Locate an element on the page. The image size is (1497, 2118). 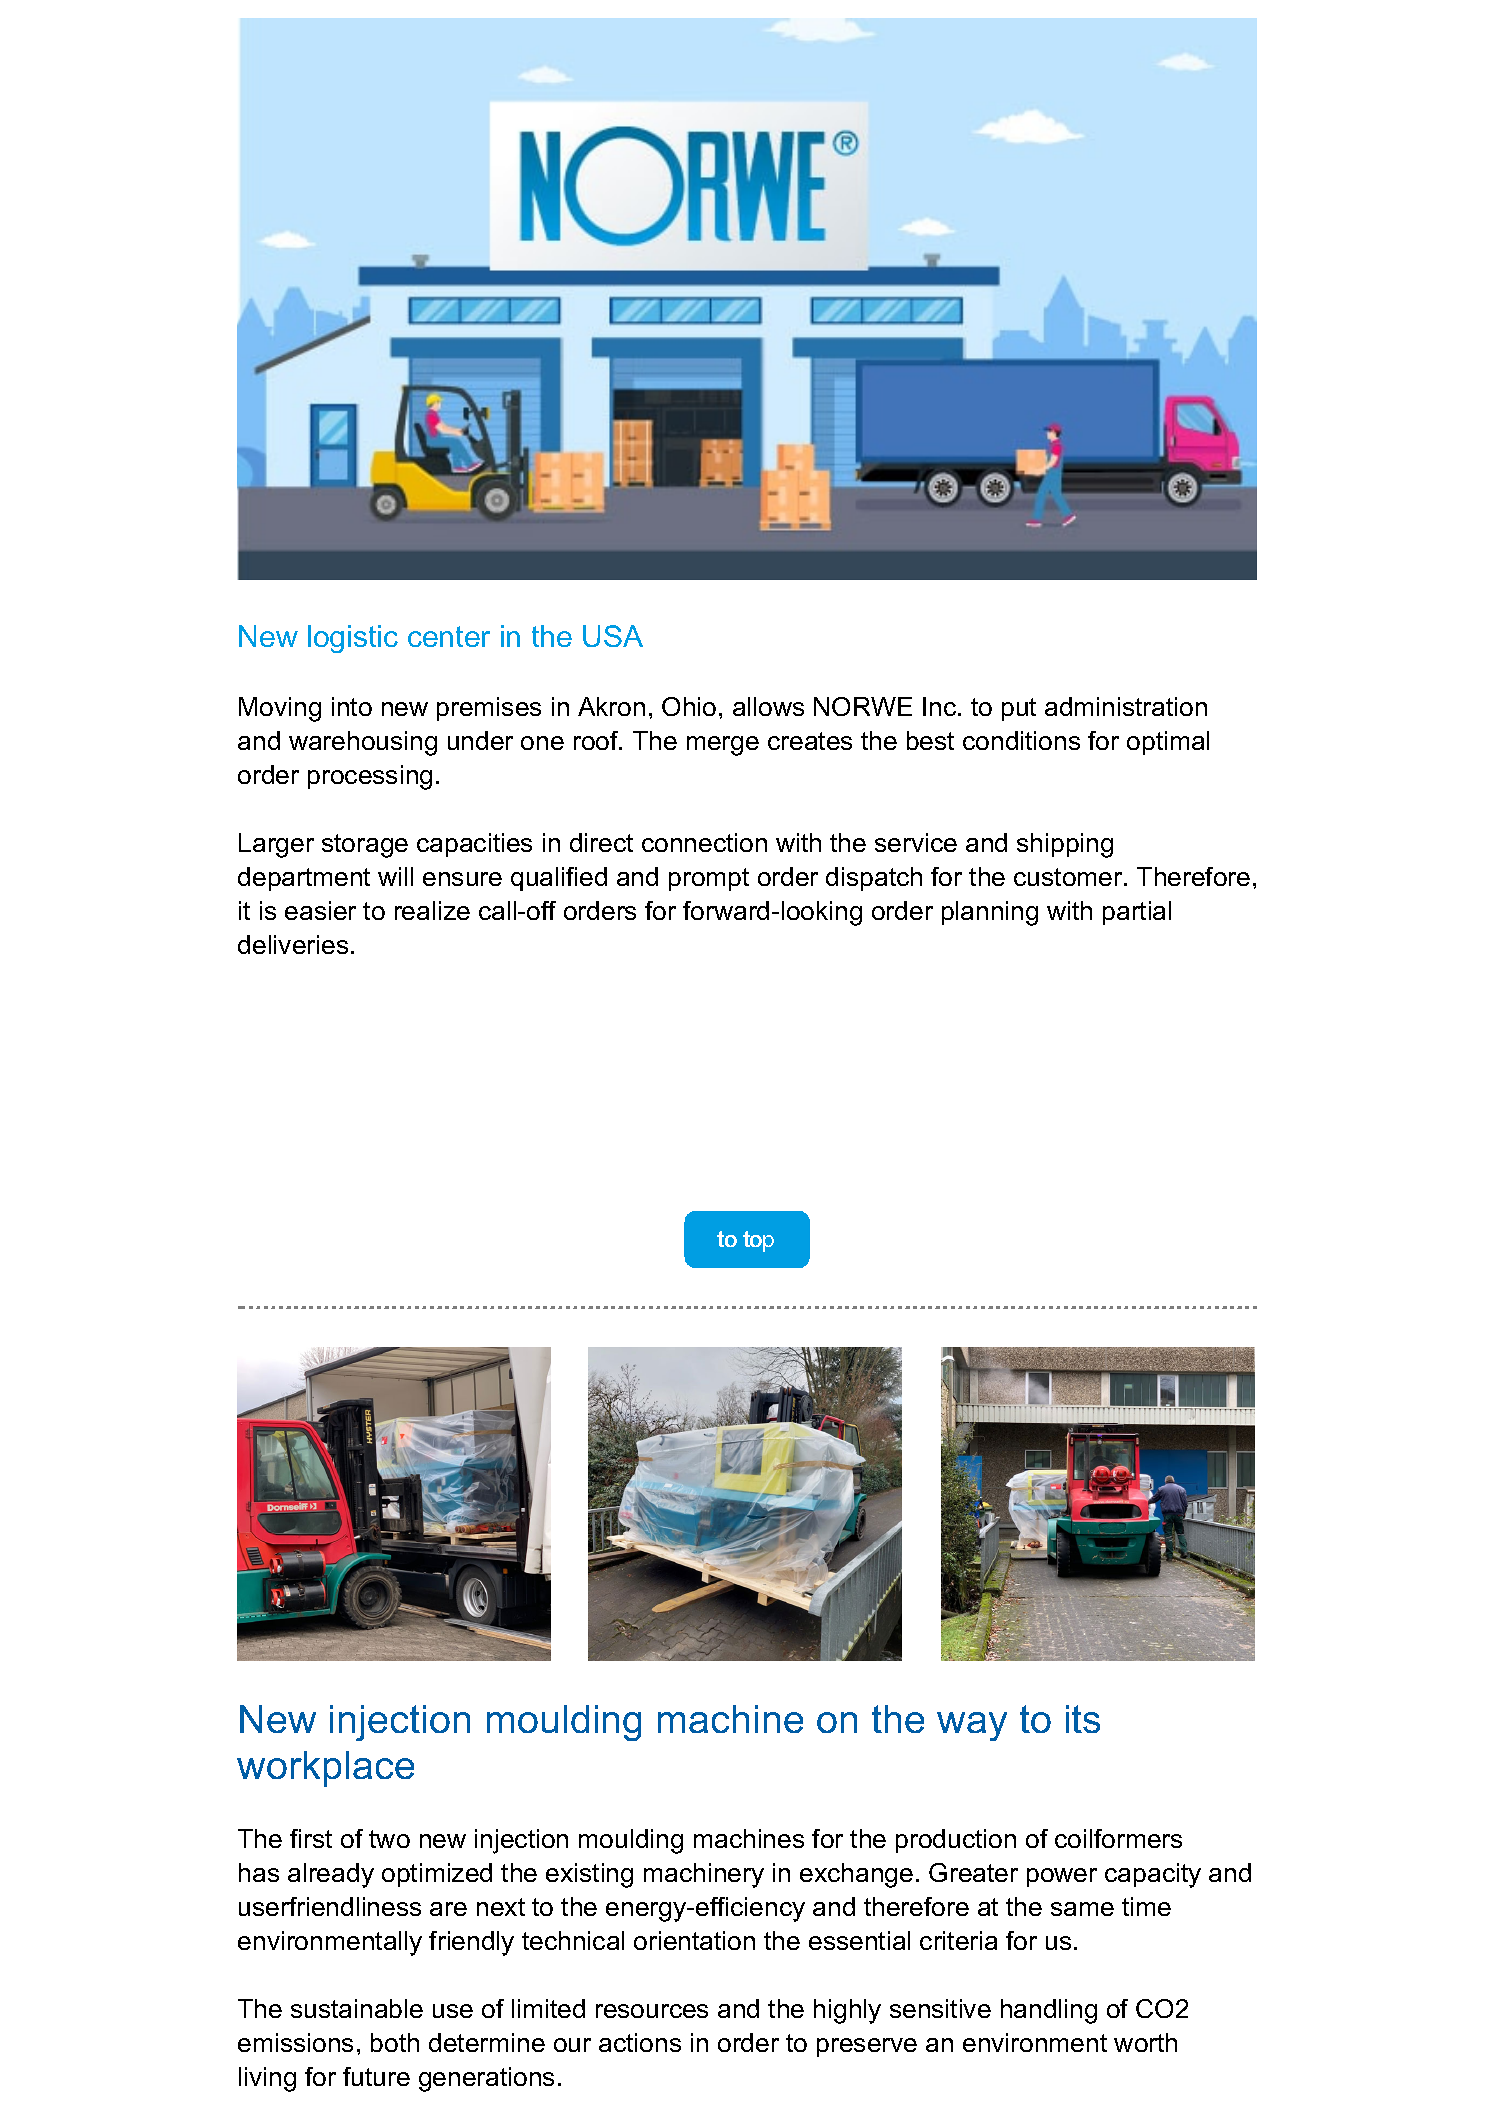
resources is located at coordinates (652, 2011).
